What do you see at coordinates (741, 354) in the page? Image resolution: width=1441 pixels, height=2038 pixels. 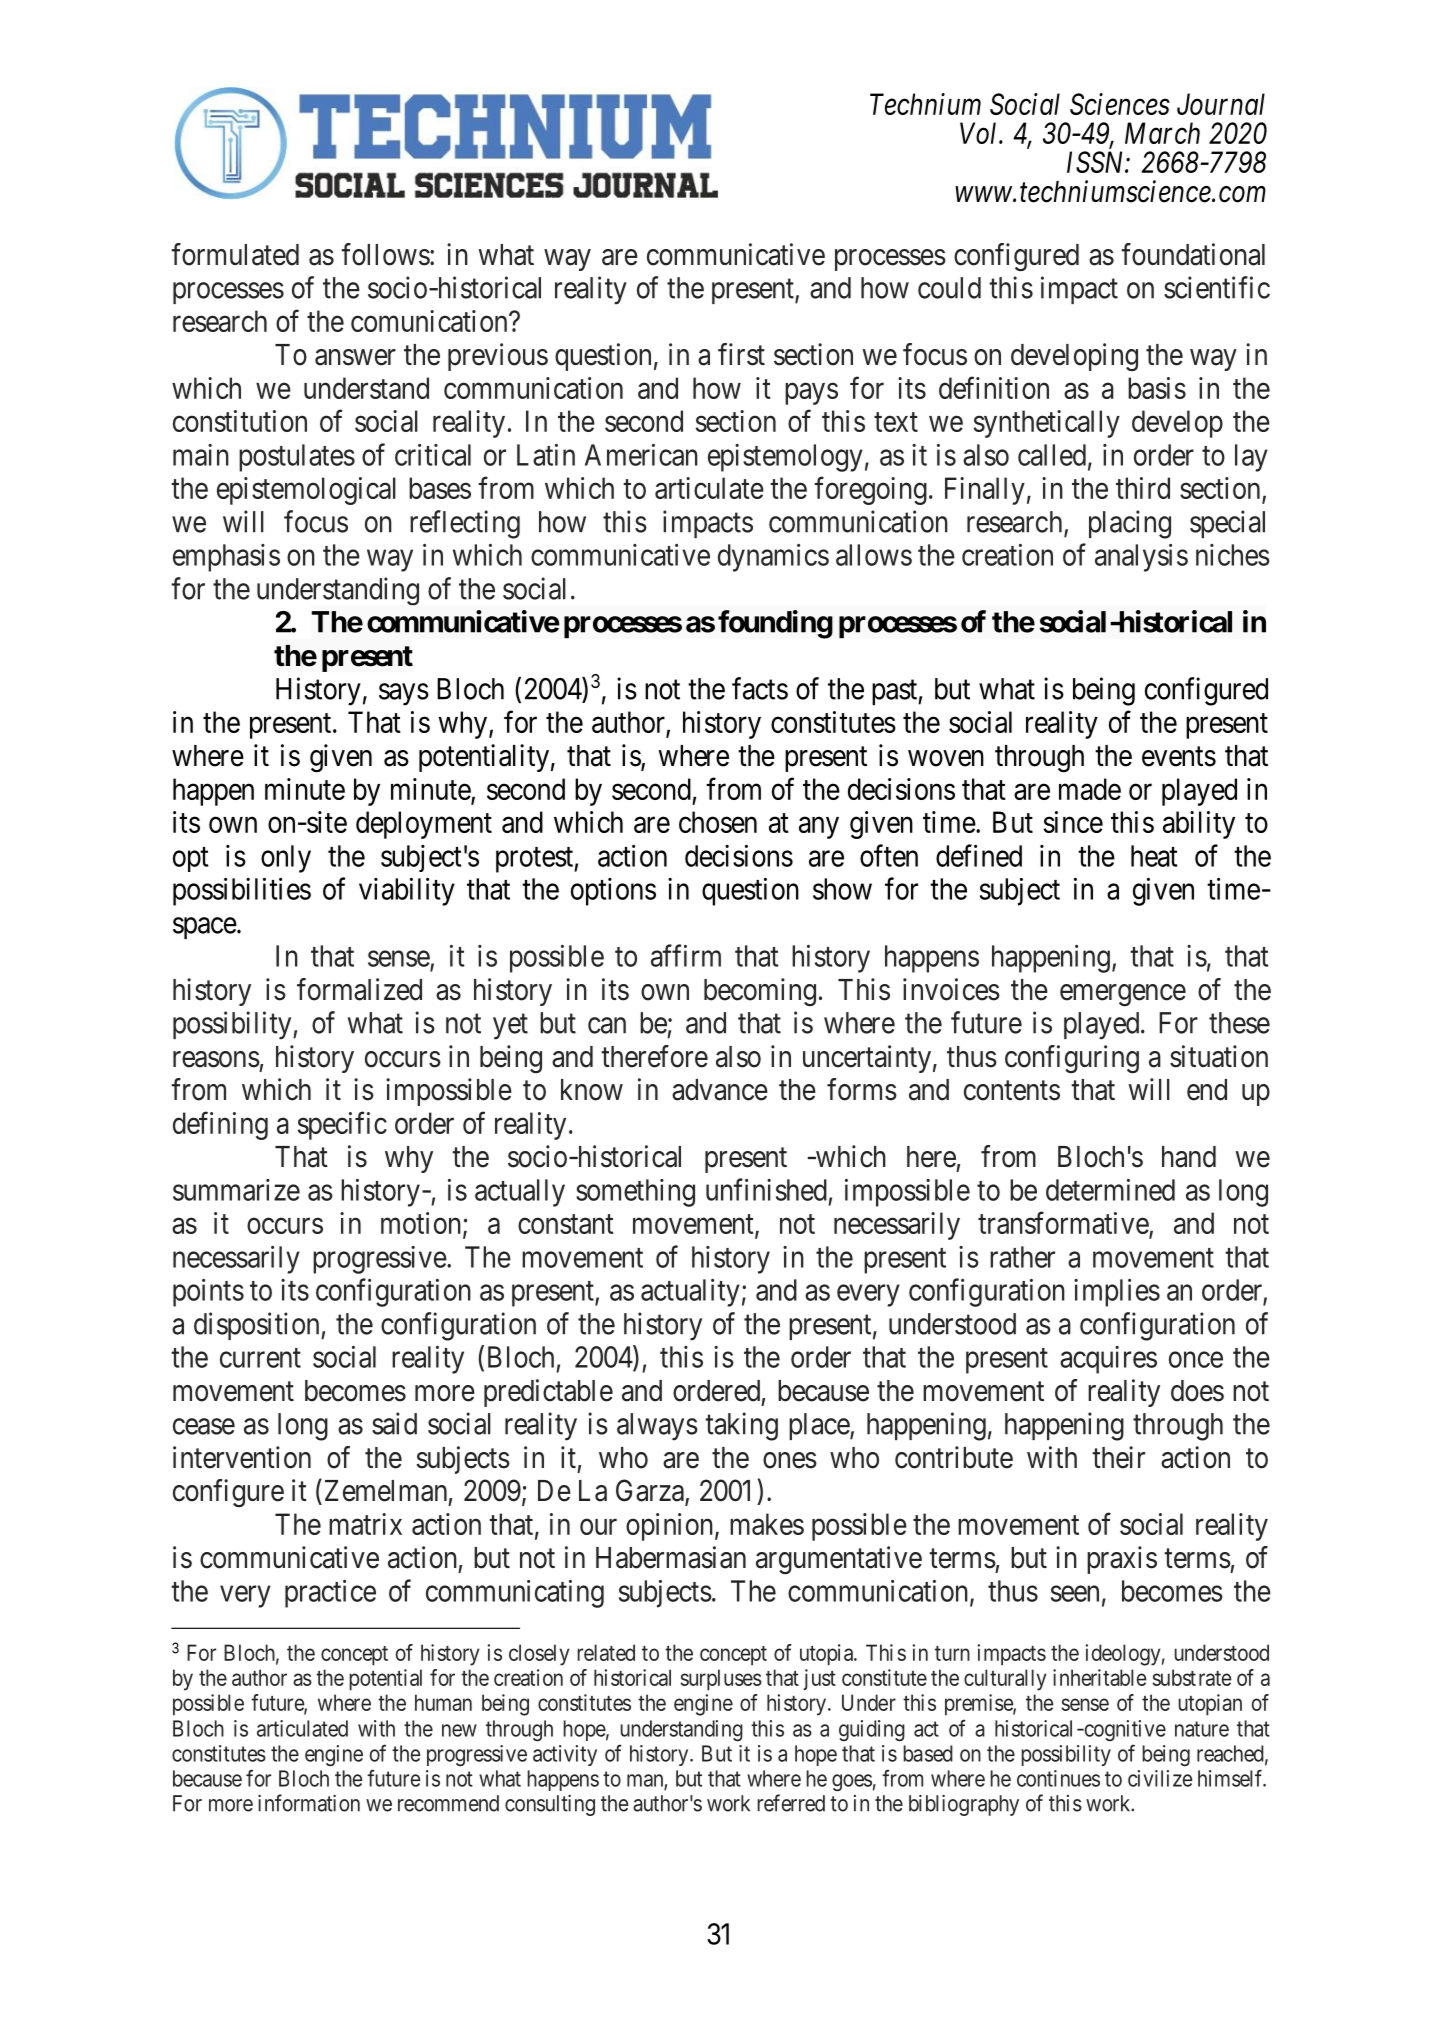 I see `first` at bounding box center [741, 354].
